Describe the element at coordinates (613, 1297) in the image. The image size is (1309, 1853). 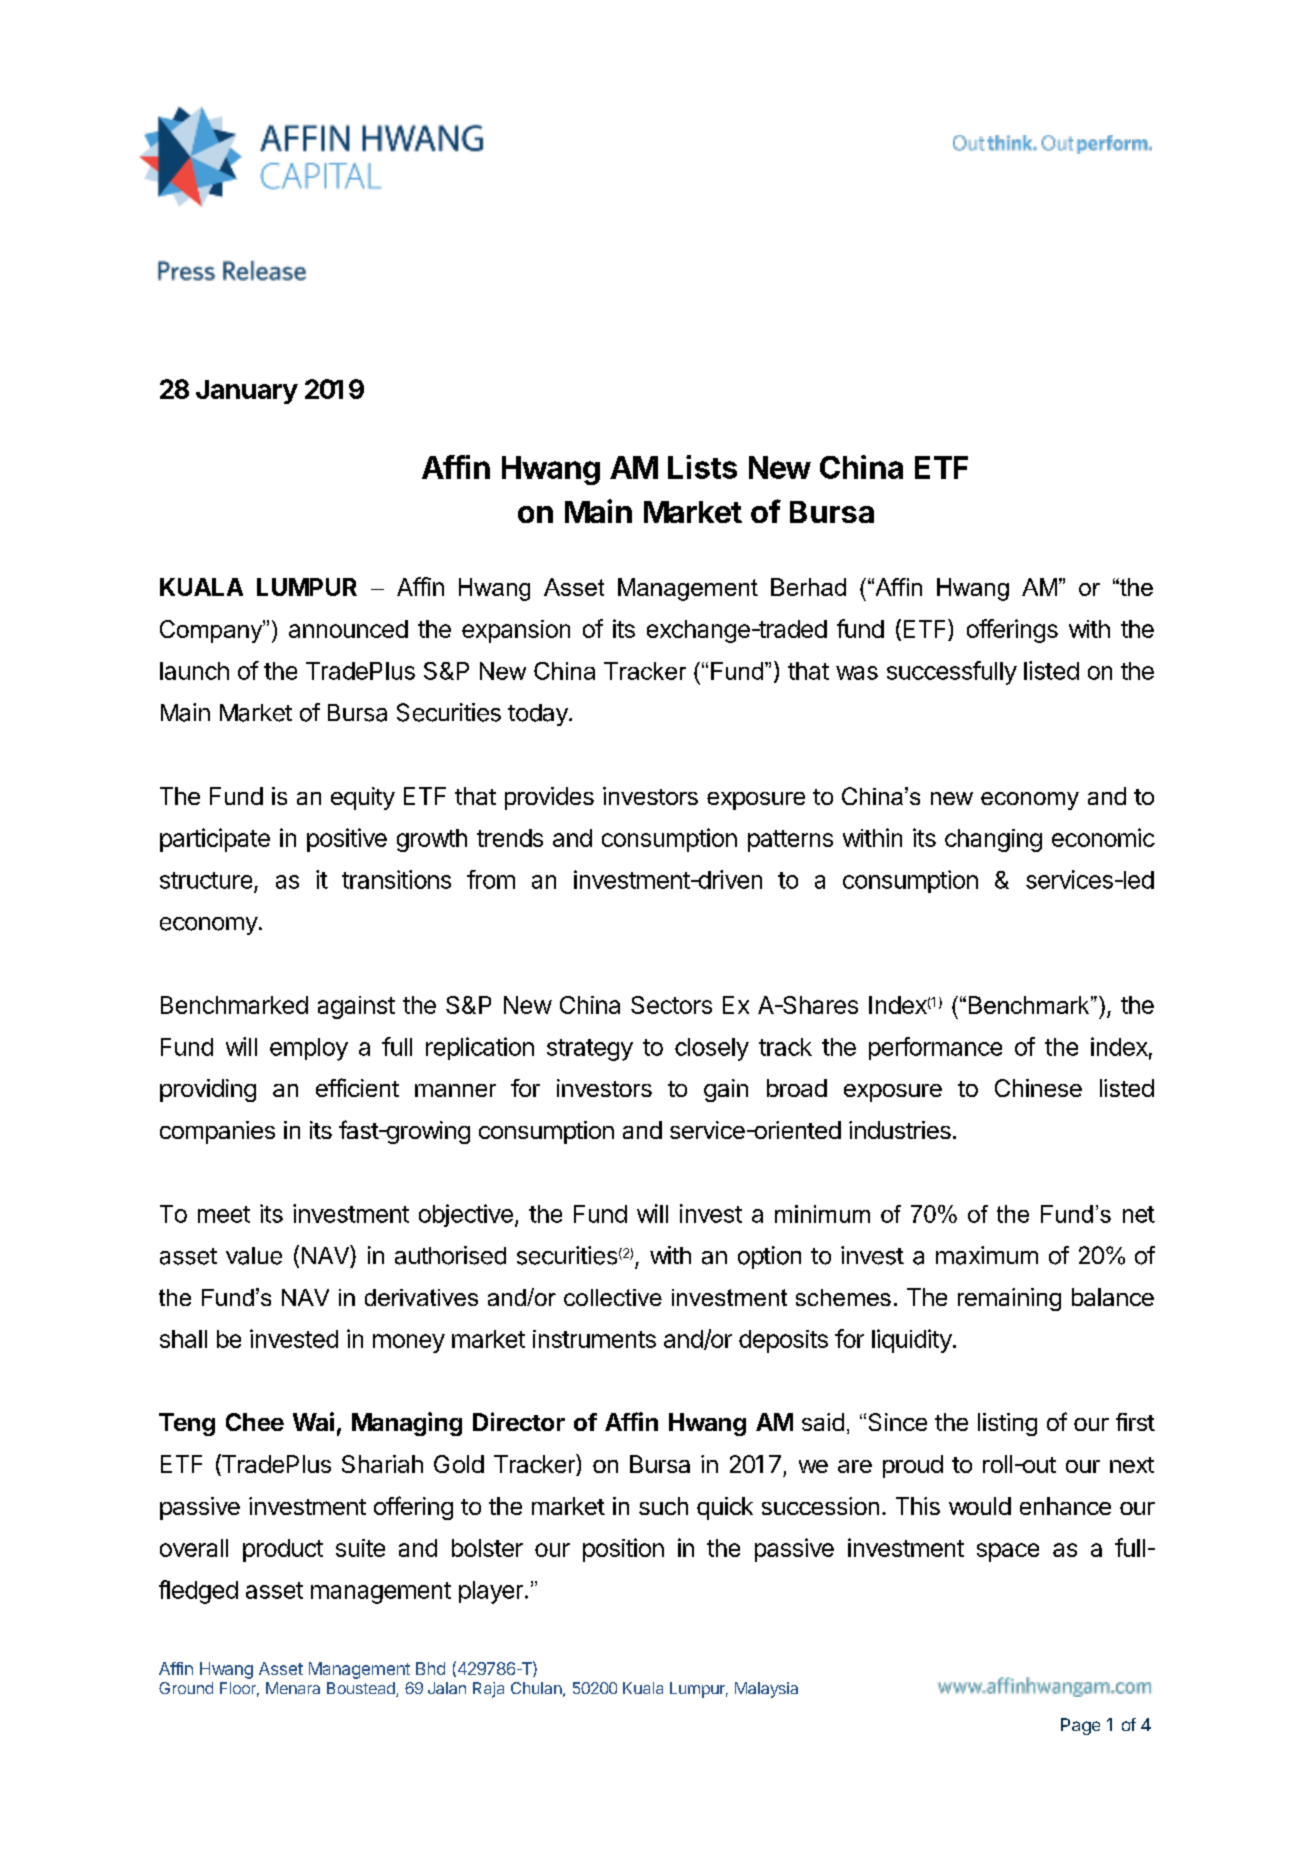
I see `collective` at that location.
